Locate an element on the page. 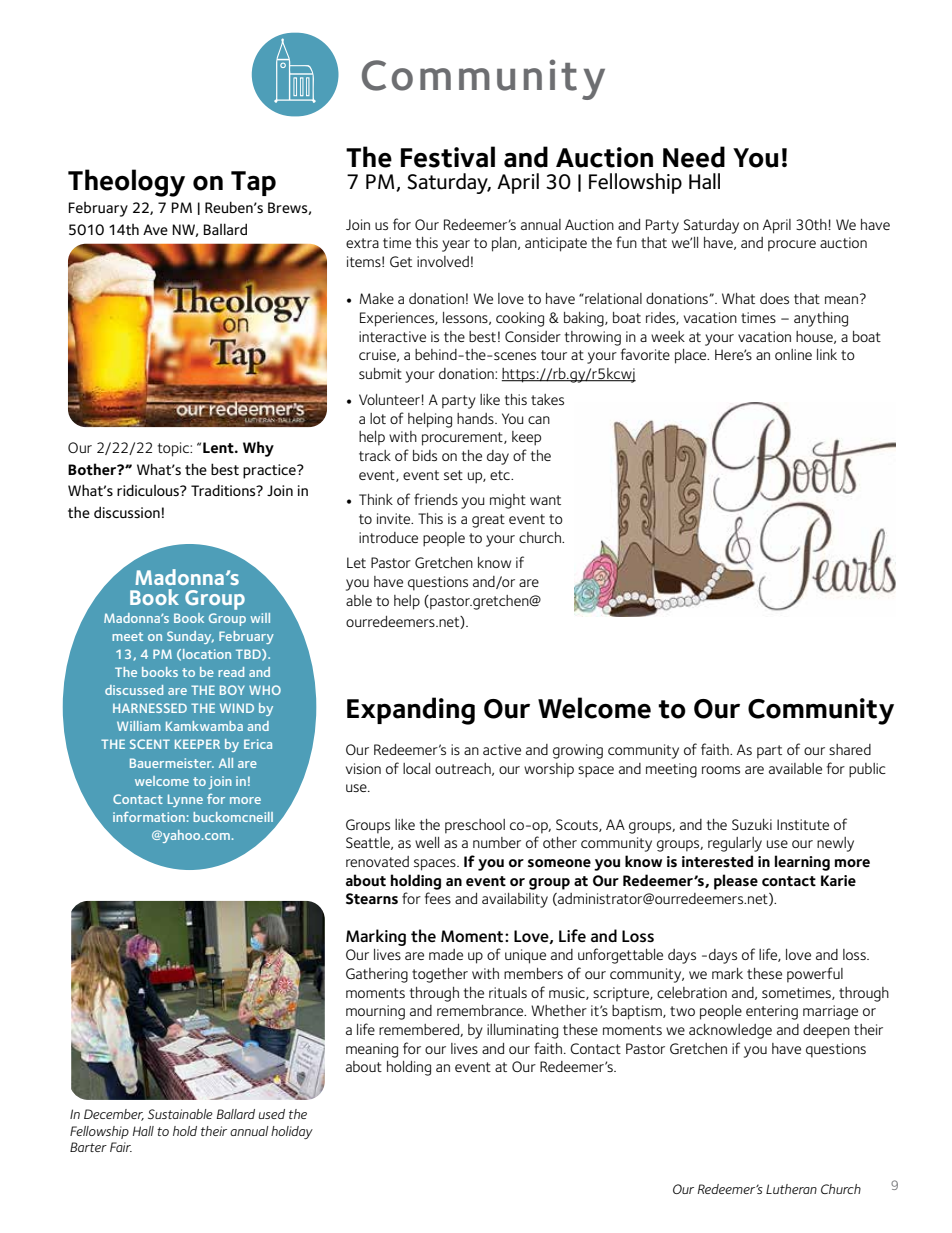  Expanding is located at coordinates (411, 711).
